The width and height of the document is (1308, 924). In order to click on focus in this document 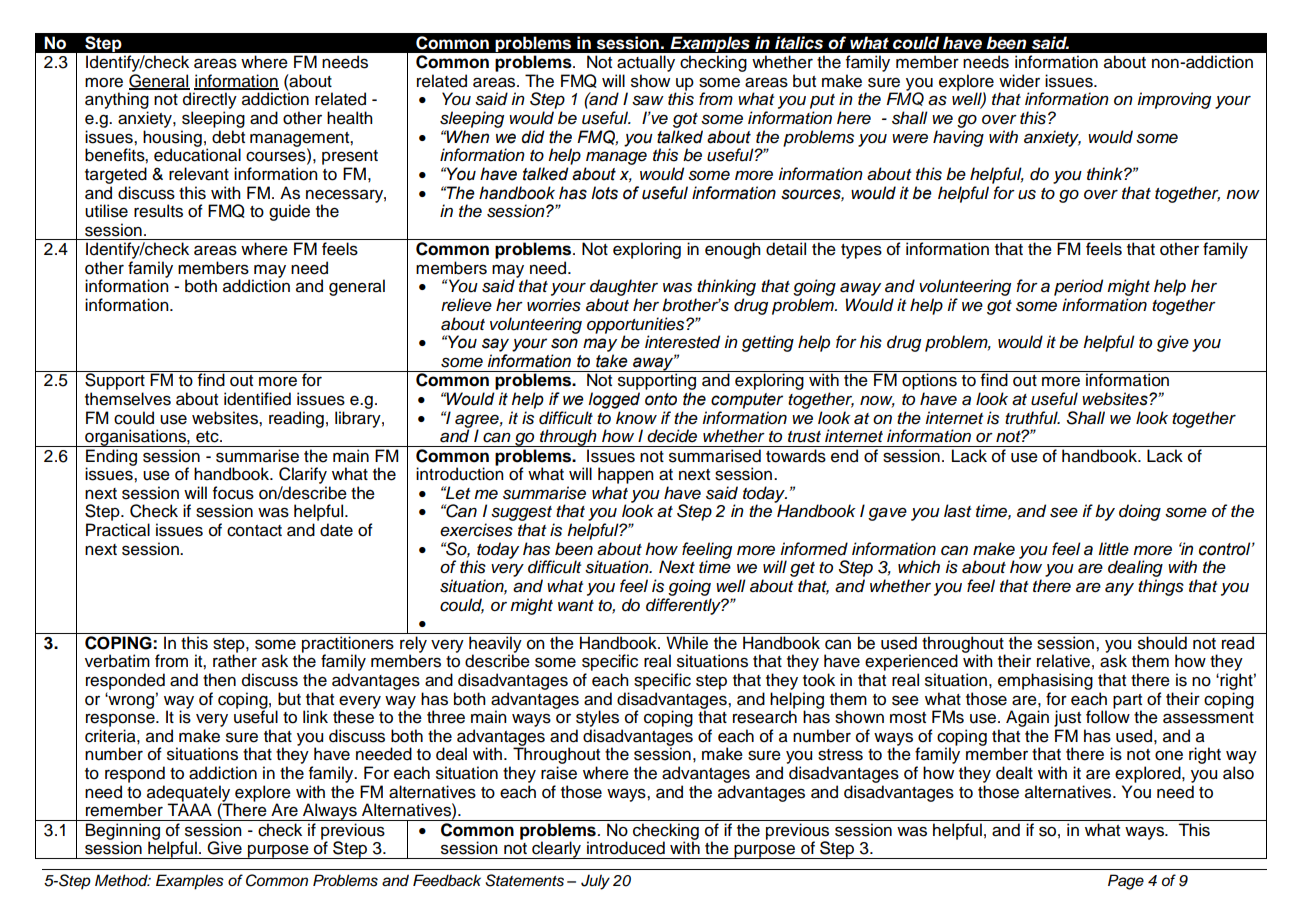, I will do `click(233, 493)`.
